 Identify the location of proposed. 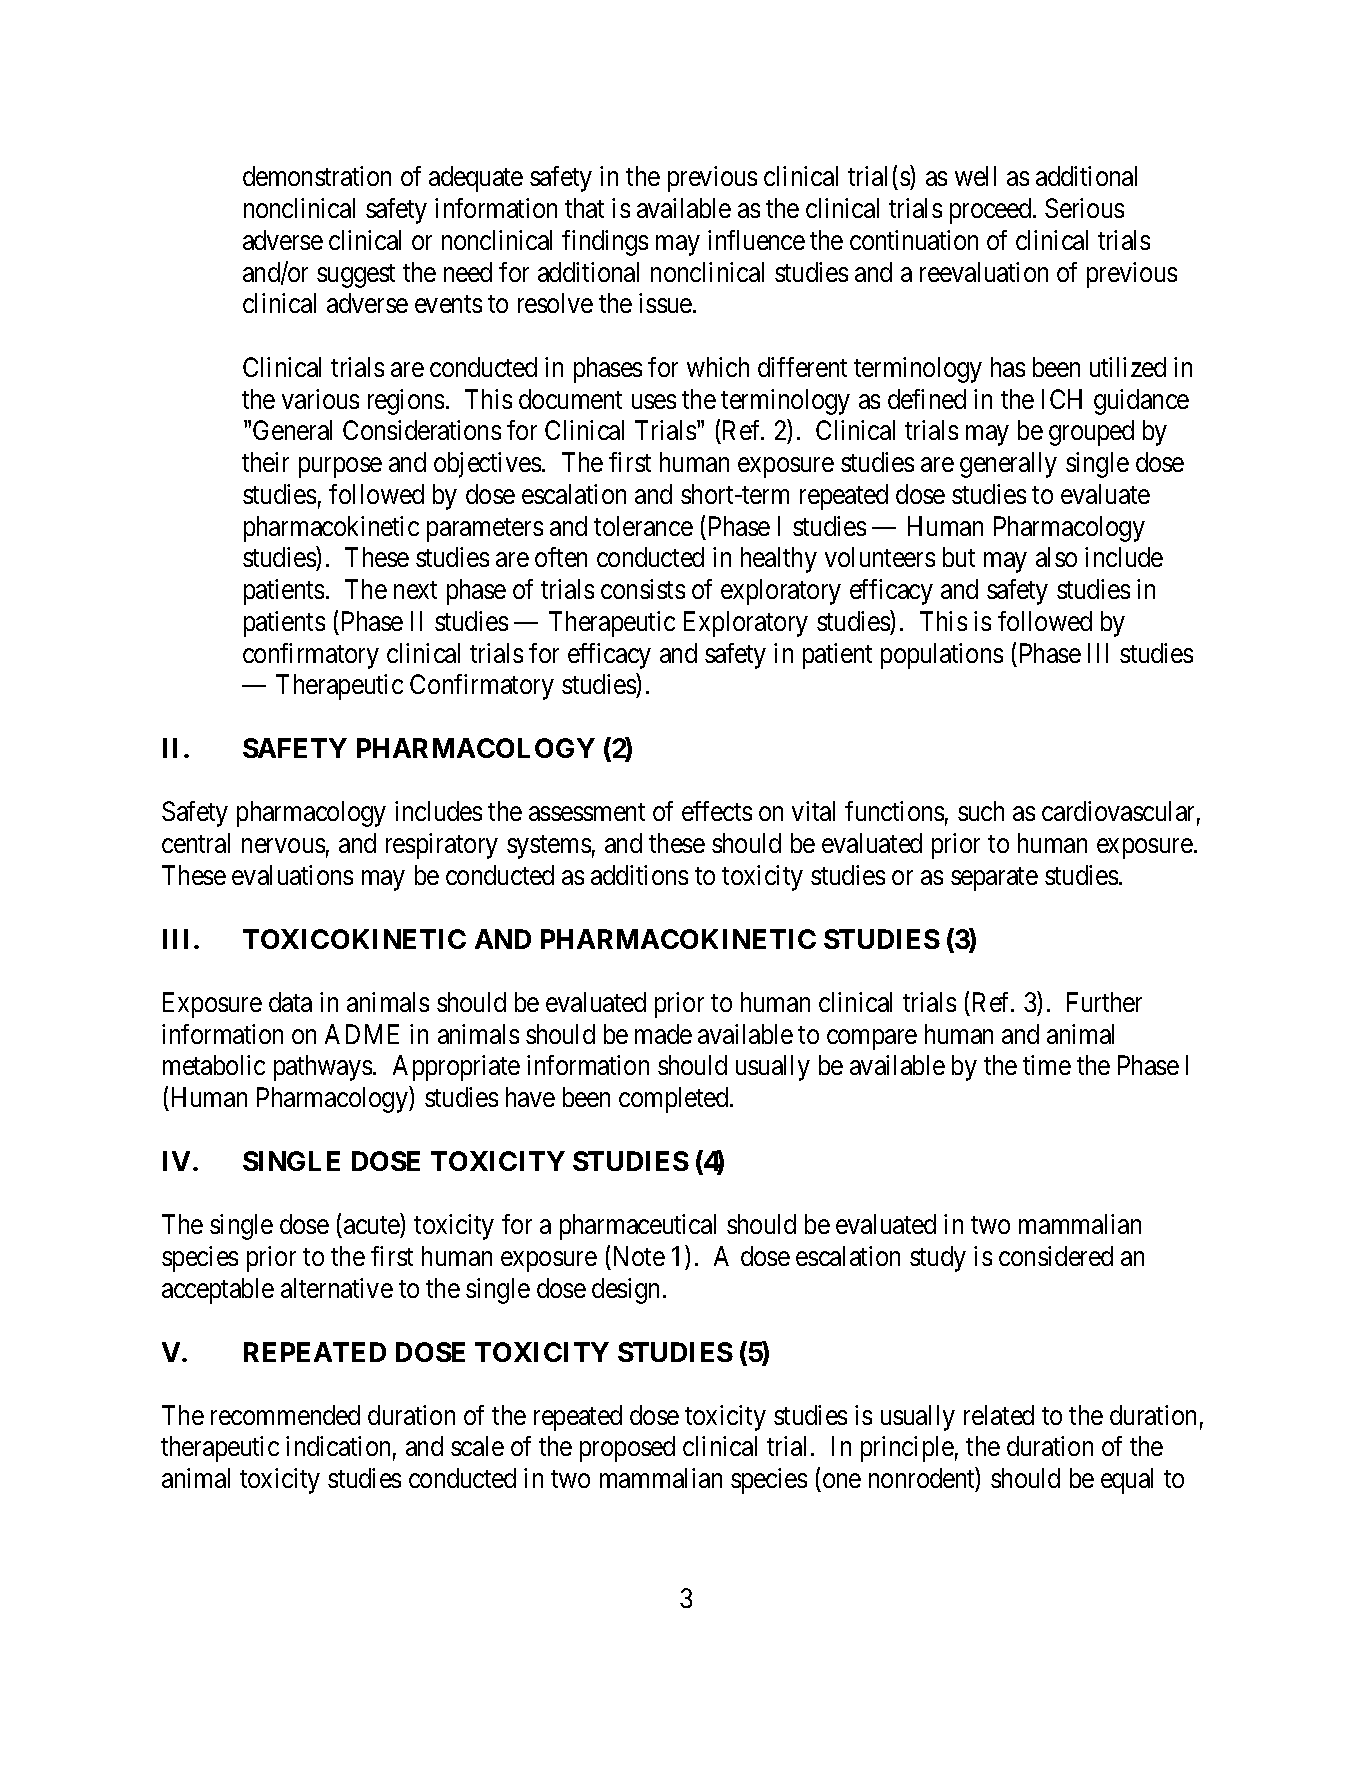
(627, 1449).
